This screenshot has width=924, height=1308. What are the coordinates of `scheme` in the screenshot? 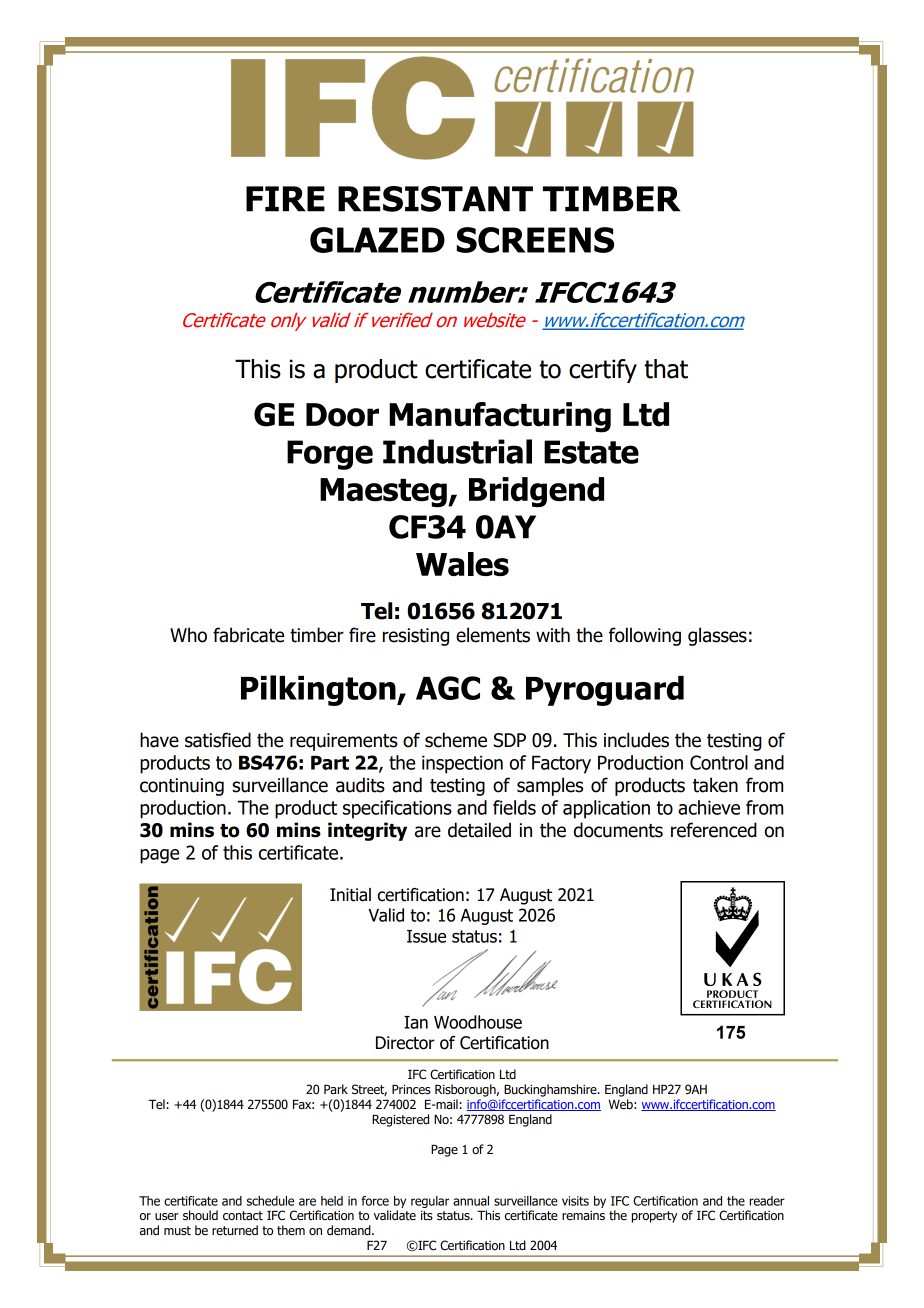 It's located at (456, 740).
